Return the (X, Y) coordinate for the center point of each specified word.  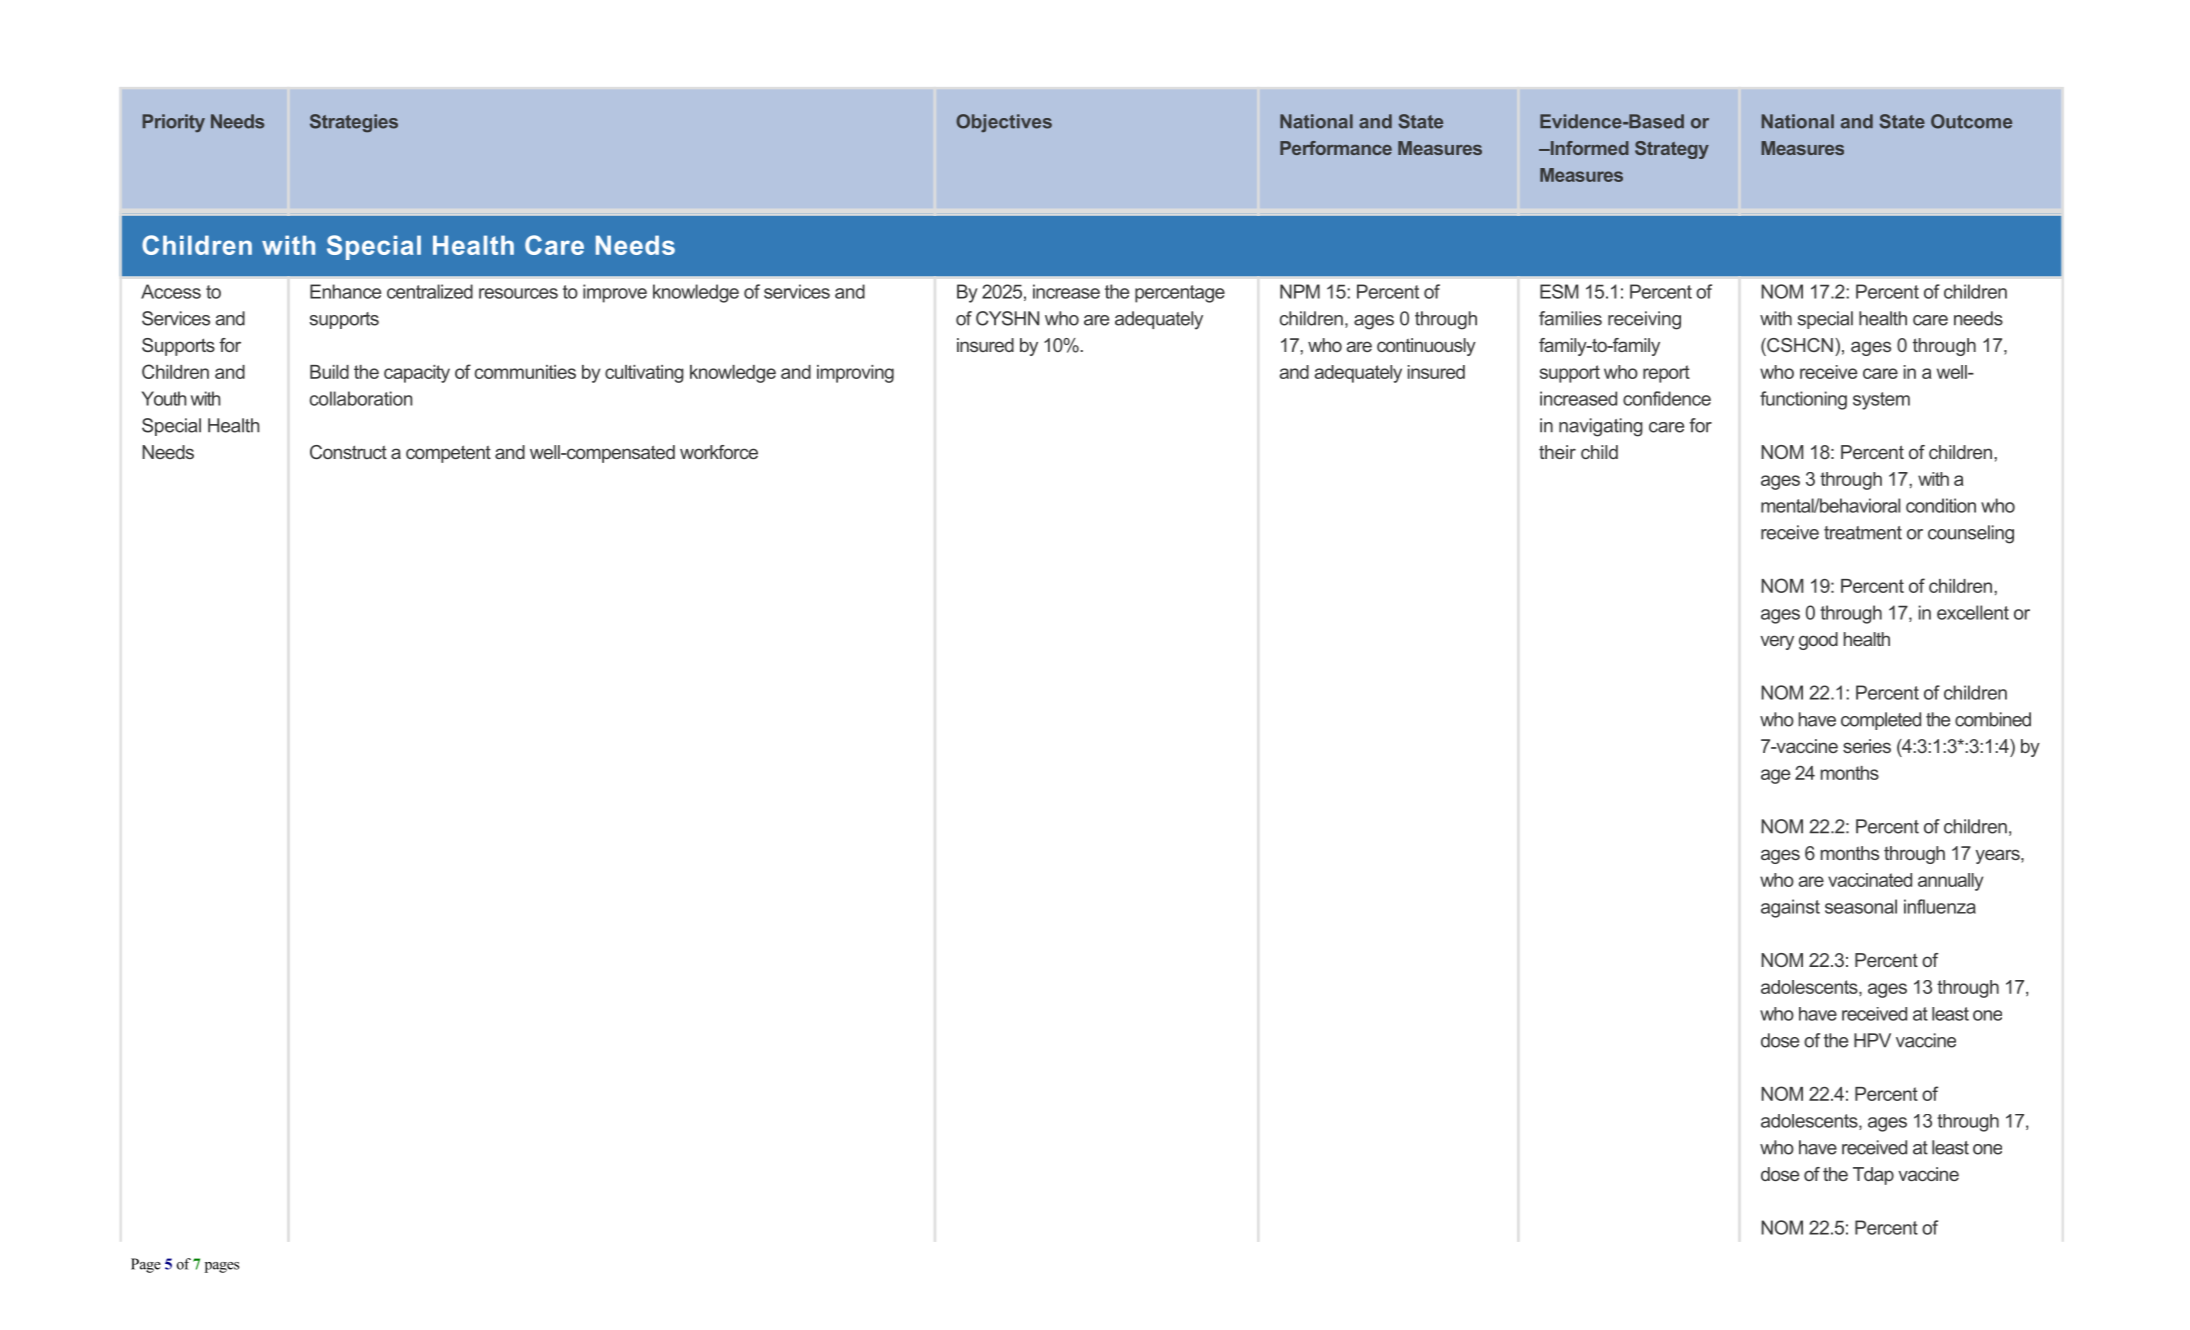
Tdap (1873, 1176)
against (1790, 908)
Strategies (354, 123)
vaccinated (1870, 880)
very (1777, 642)
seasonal (1861, 906)
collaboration (361, 398)
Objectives (1004, 123)
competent (448, 454)
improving (855, 374)
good (1818, 641)
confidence (1667, 398)
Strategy (1672, 150)
